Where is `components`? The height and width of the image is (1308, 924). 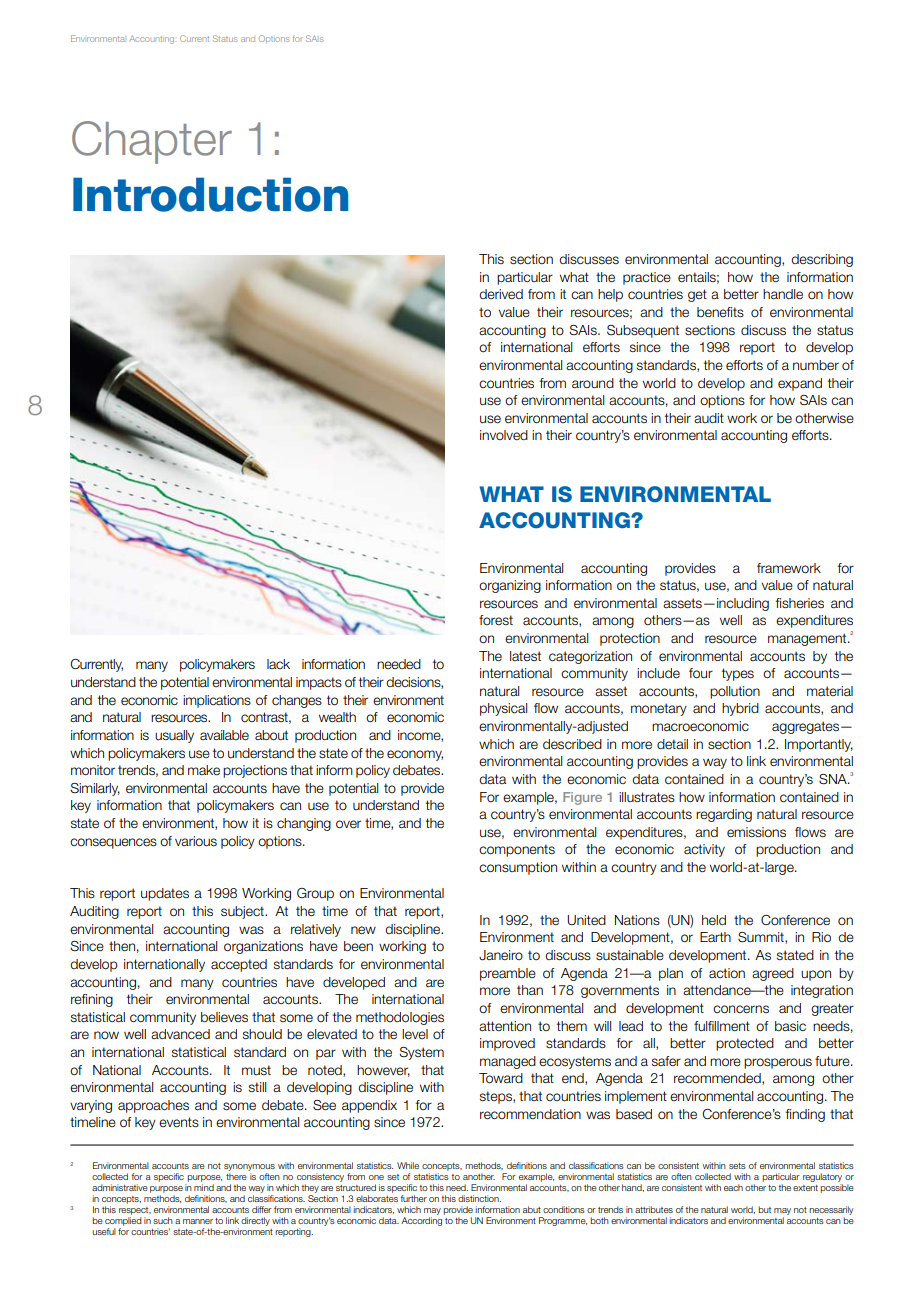 components is located at coordinates (517, 850).
